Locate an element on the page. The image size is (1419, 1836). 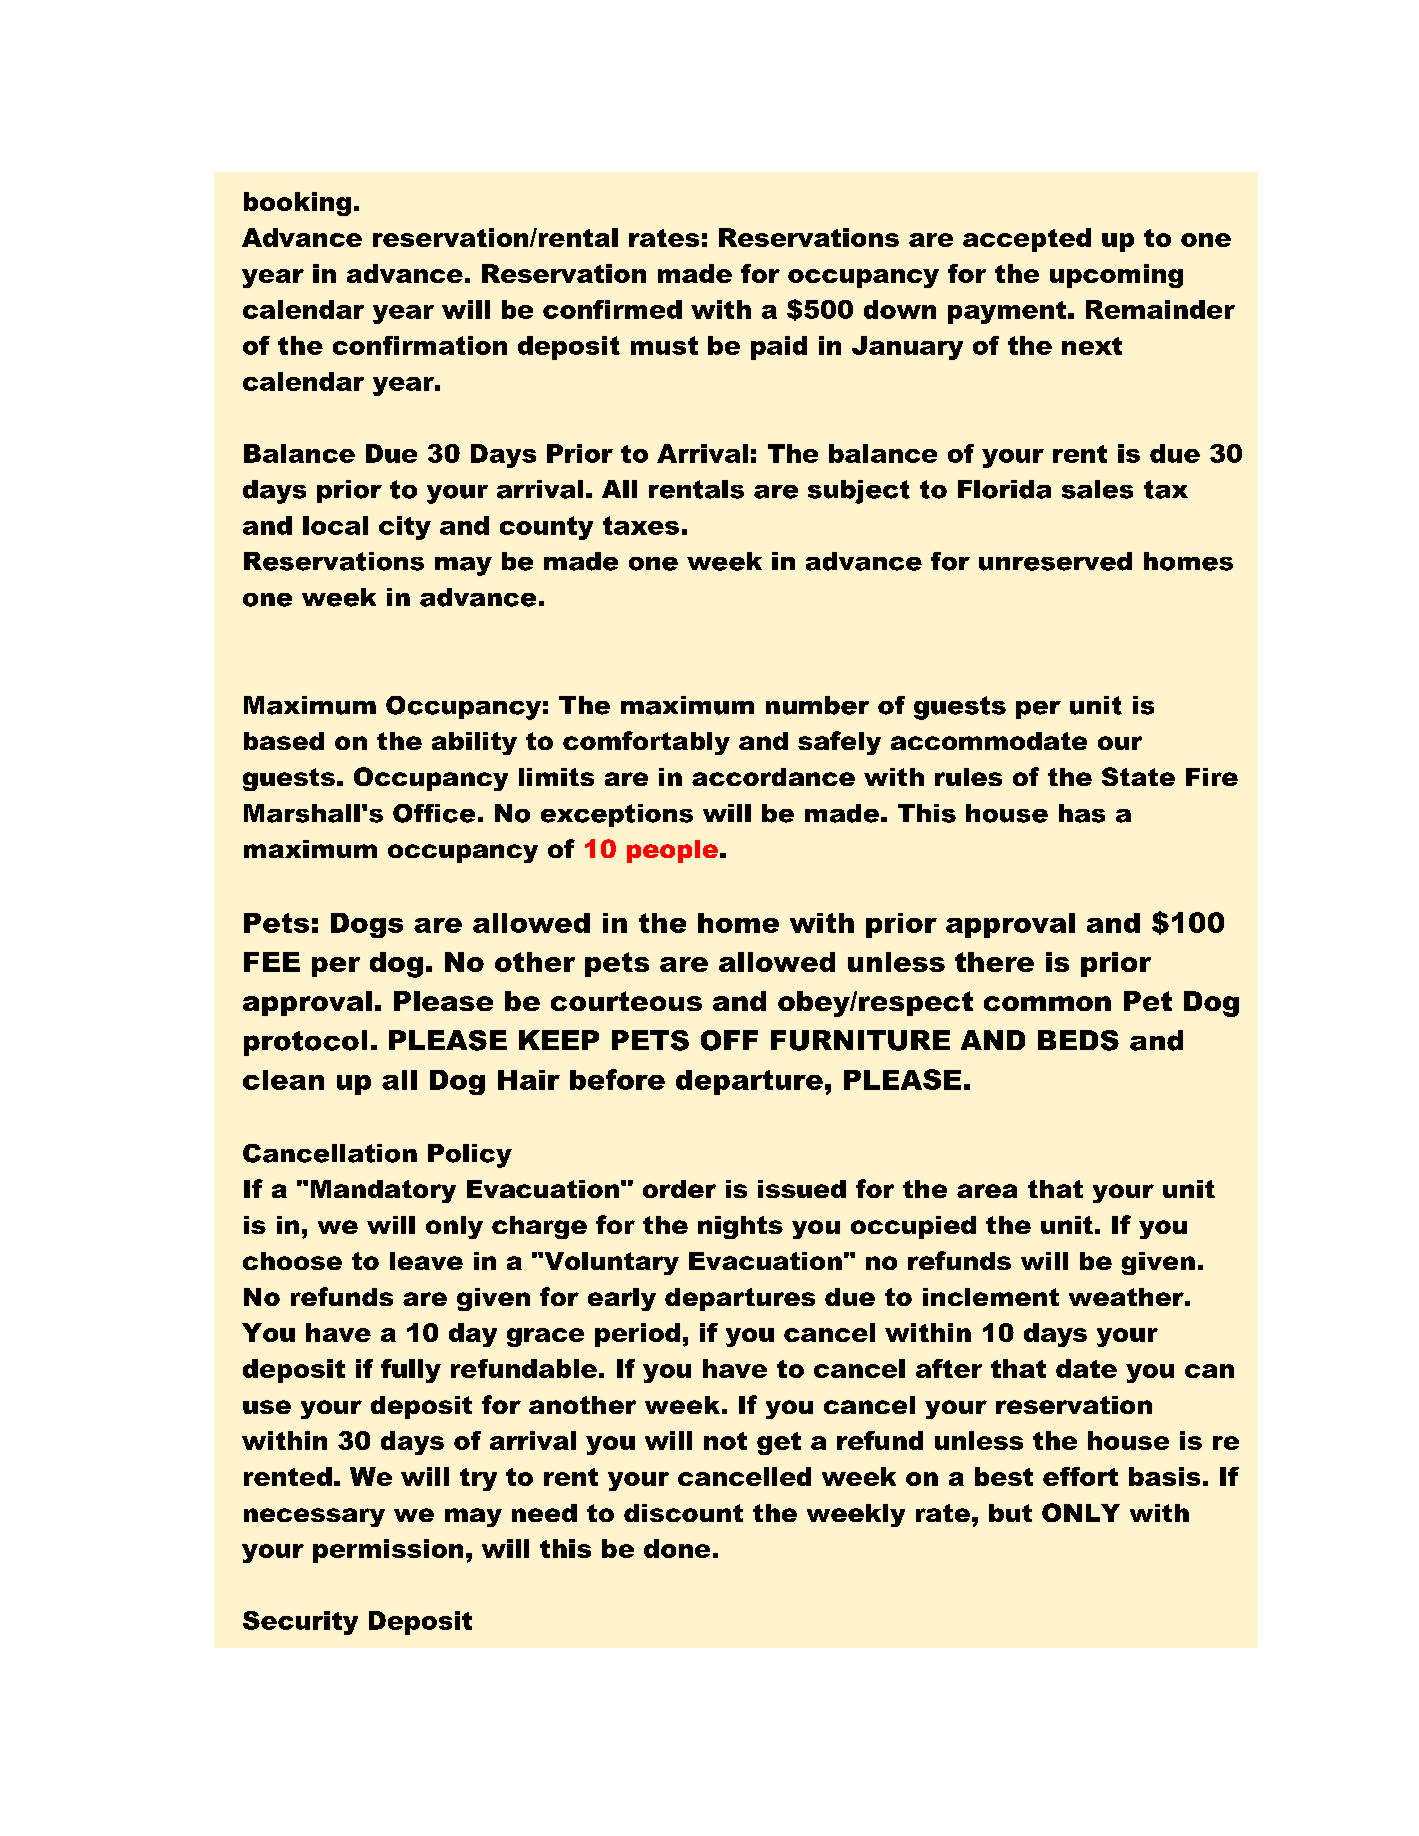
Dogs is located at coordinates (367, 925).
